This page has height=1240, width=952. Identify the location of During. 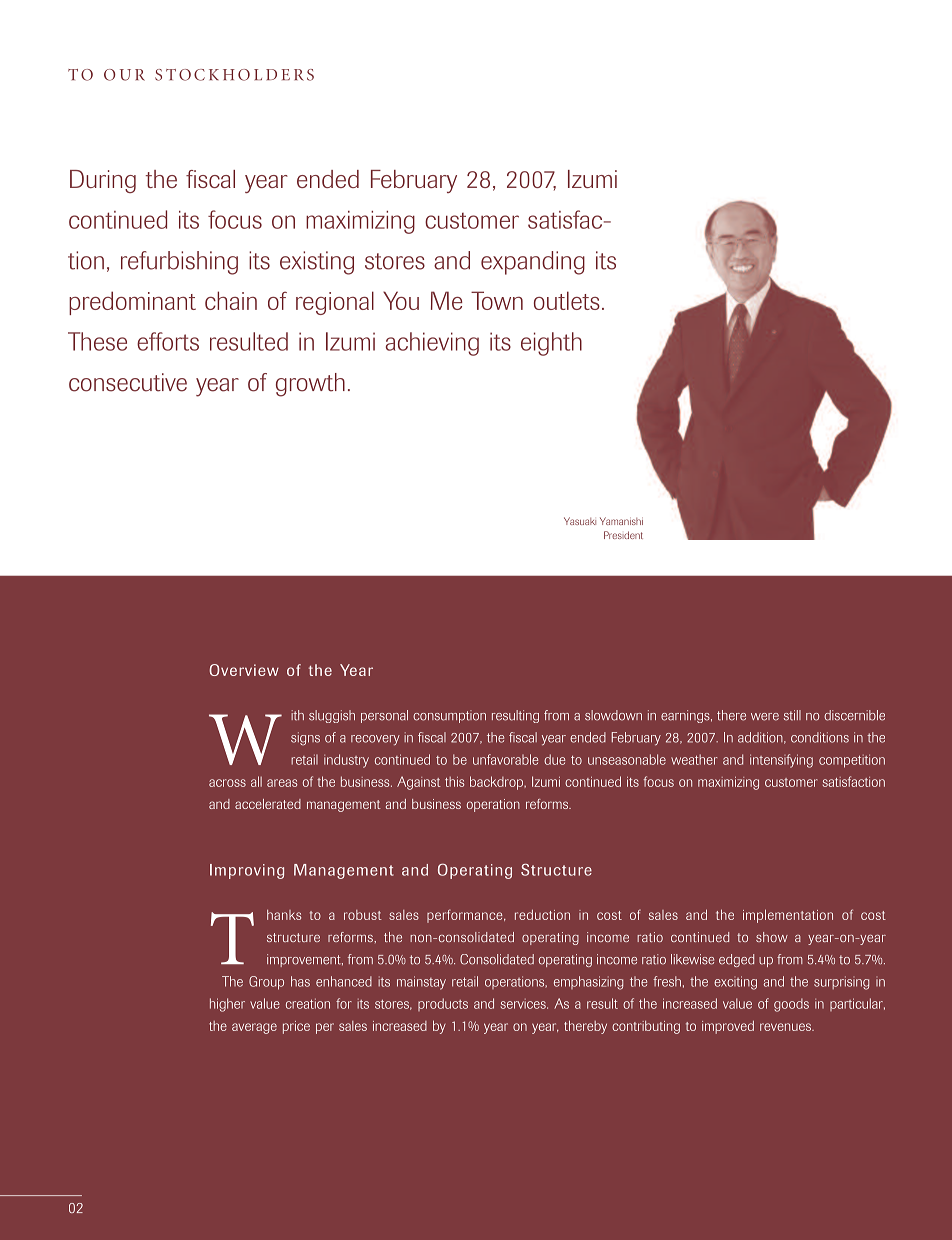
(103, 181).
